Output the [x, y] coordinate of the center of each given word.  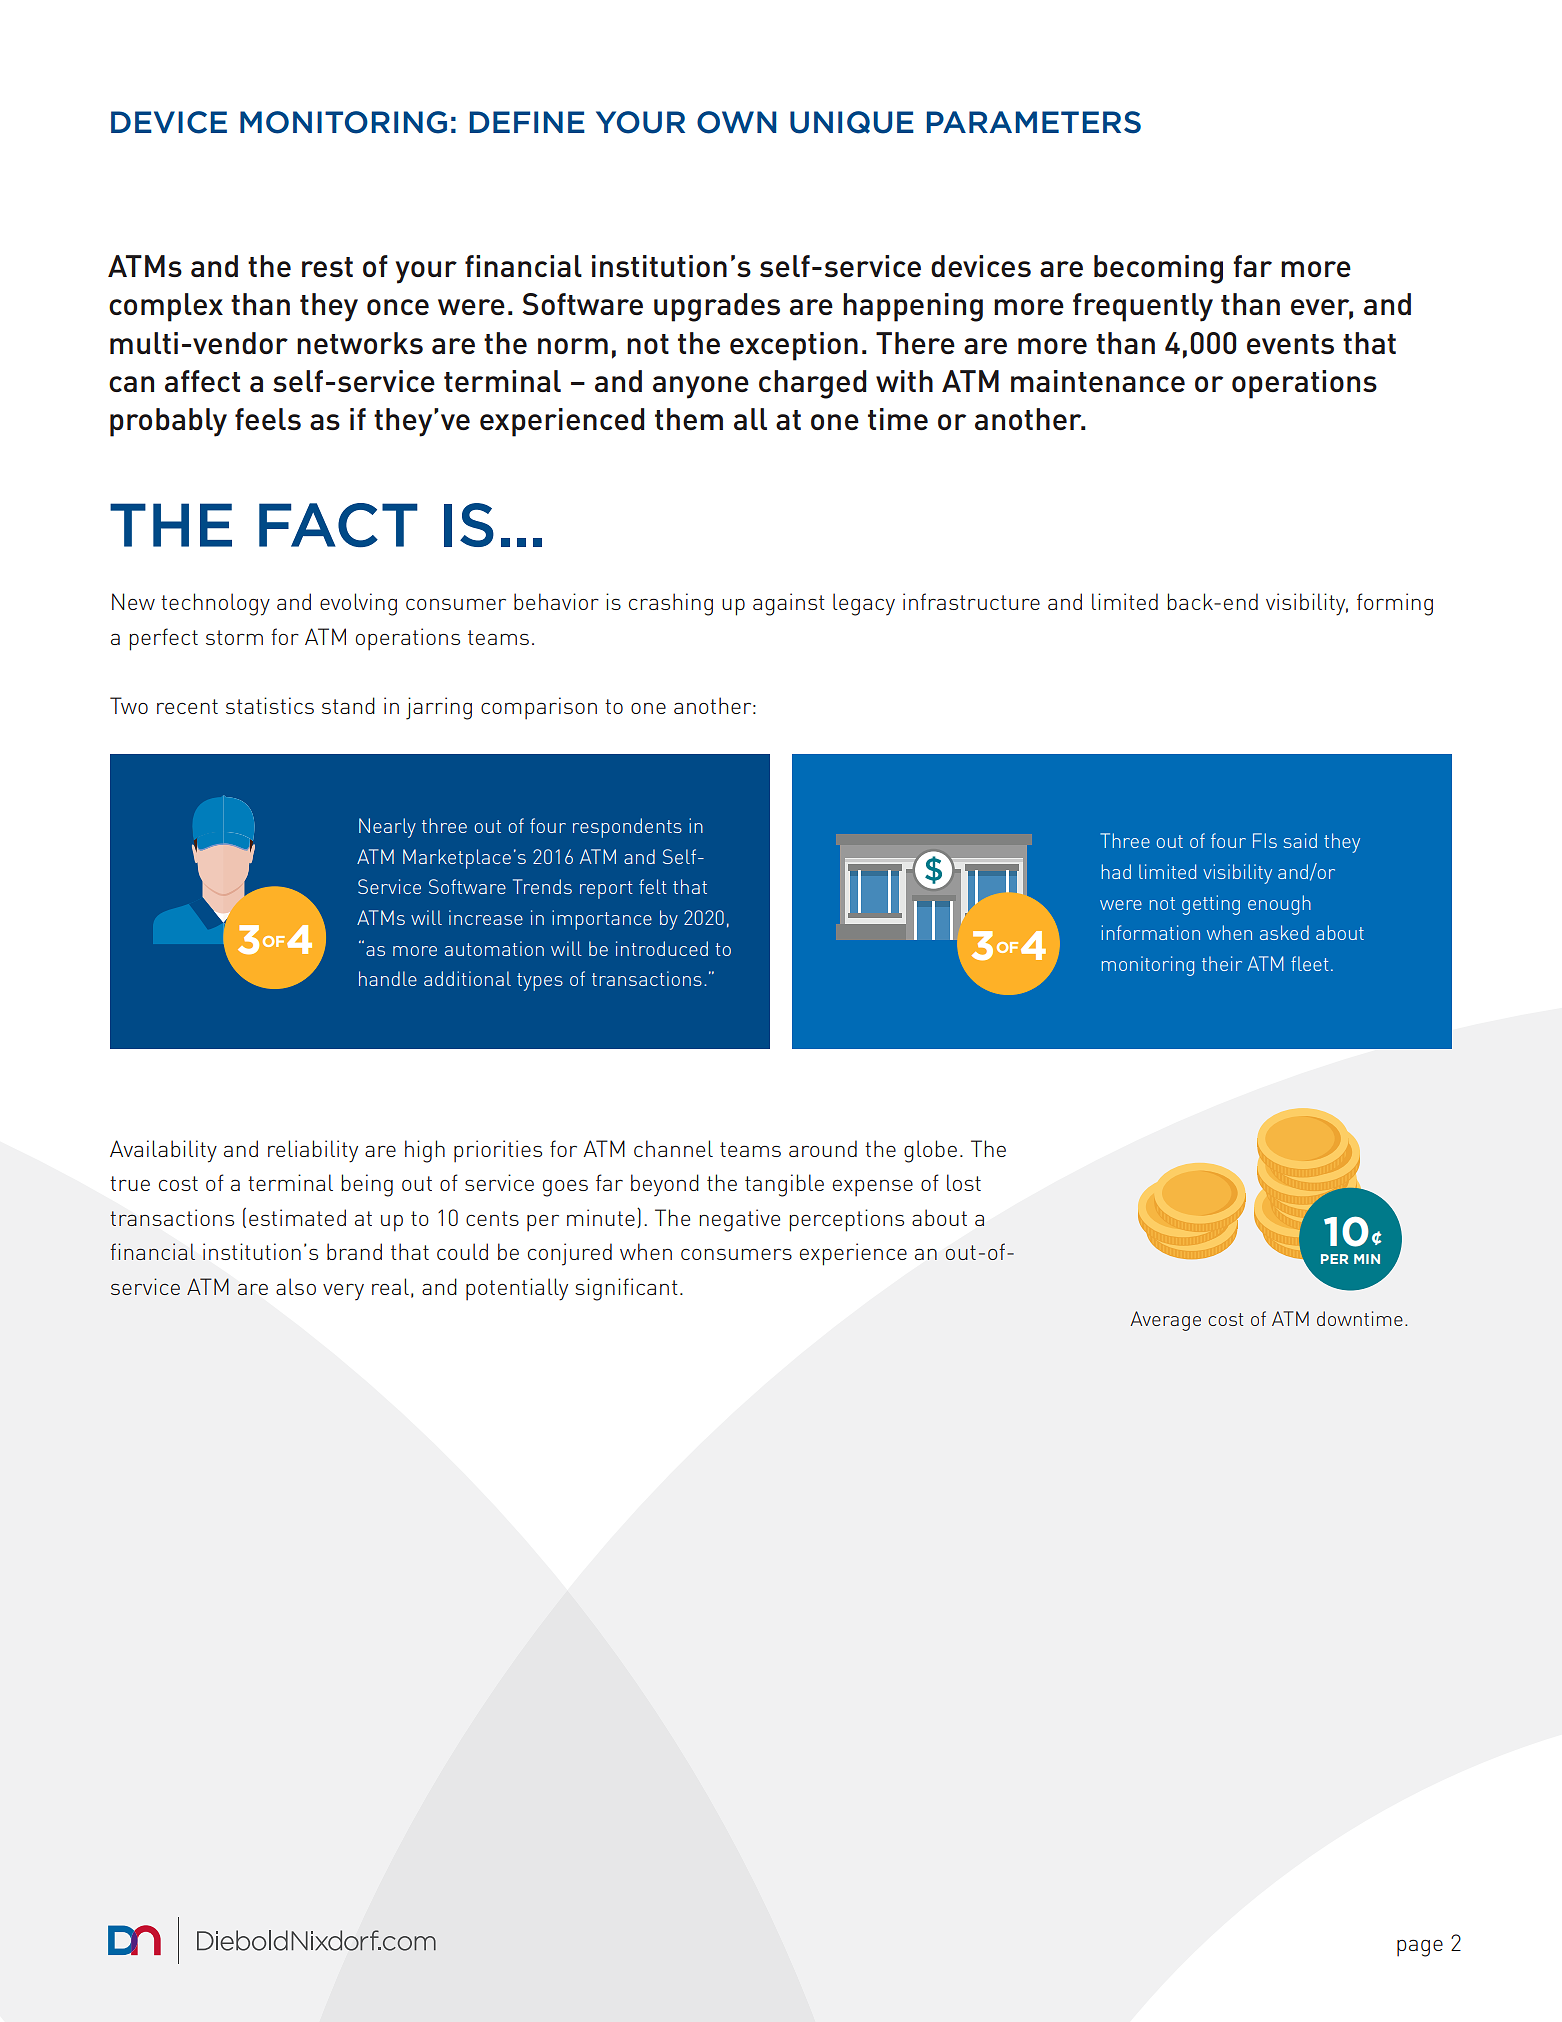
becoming [1158, 269]
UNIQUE [852, 122]
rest [327, 267]
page [1420, 1948]
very [343, 1292]
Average [1165, 1321]
